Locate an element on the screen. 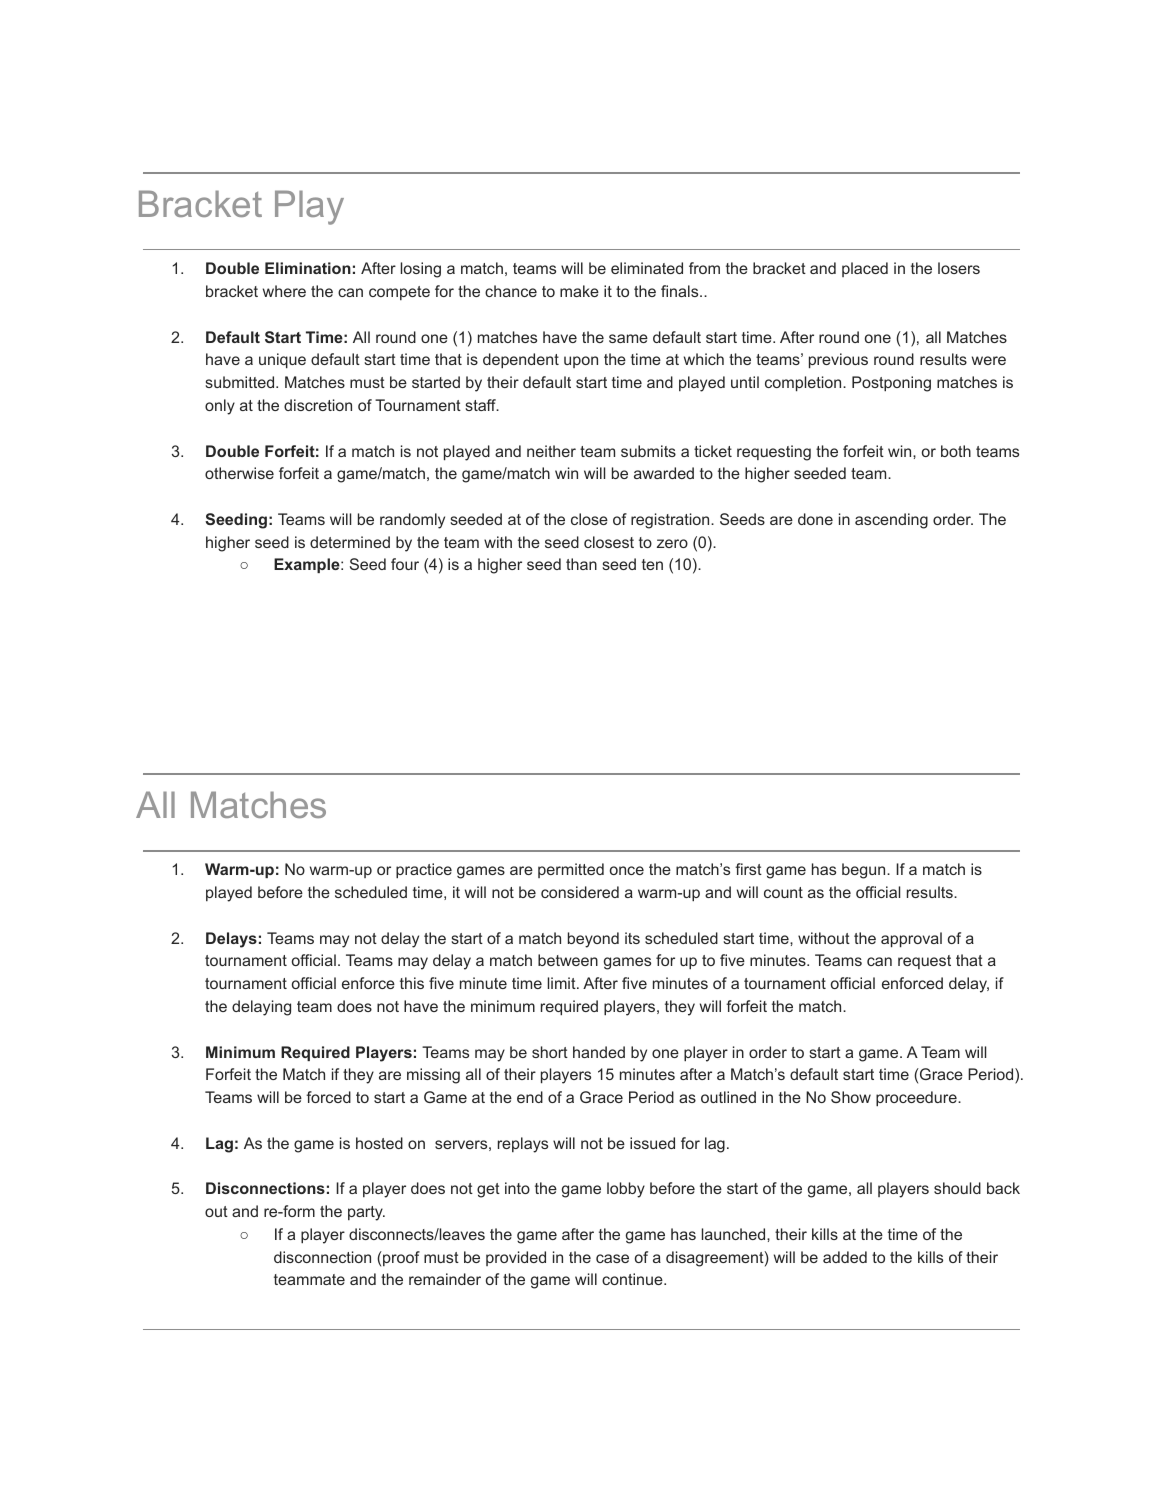 The width and height of the screenshot is (1163, 1504). placed is located at coordinates (865, 269).
